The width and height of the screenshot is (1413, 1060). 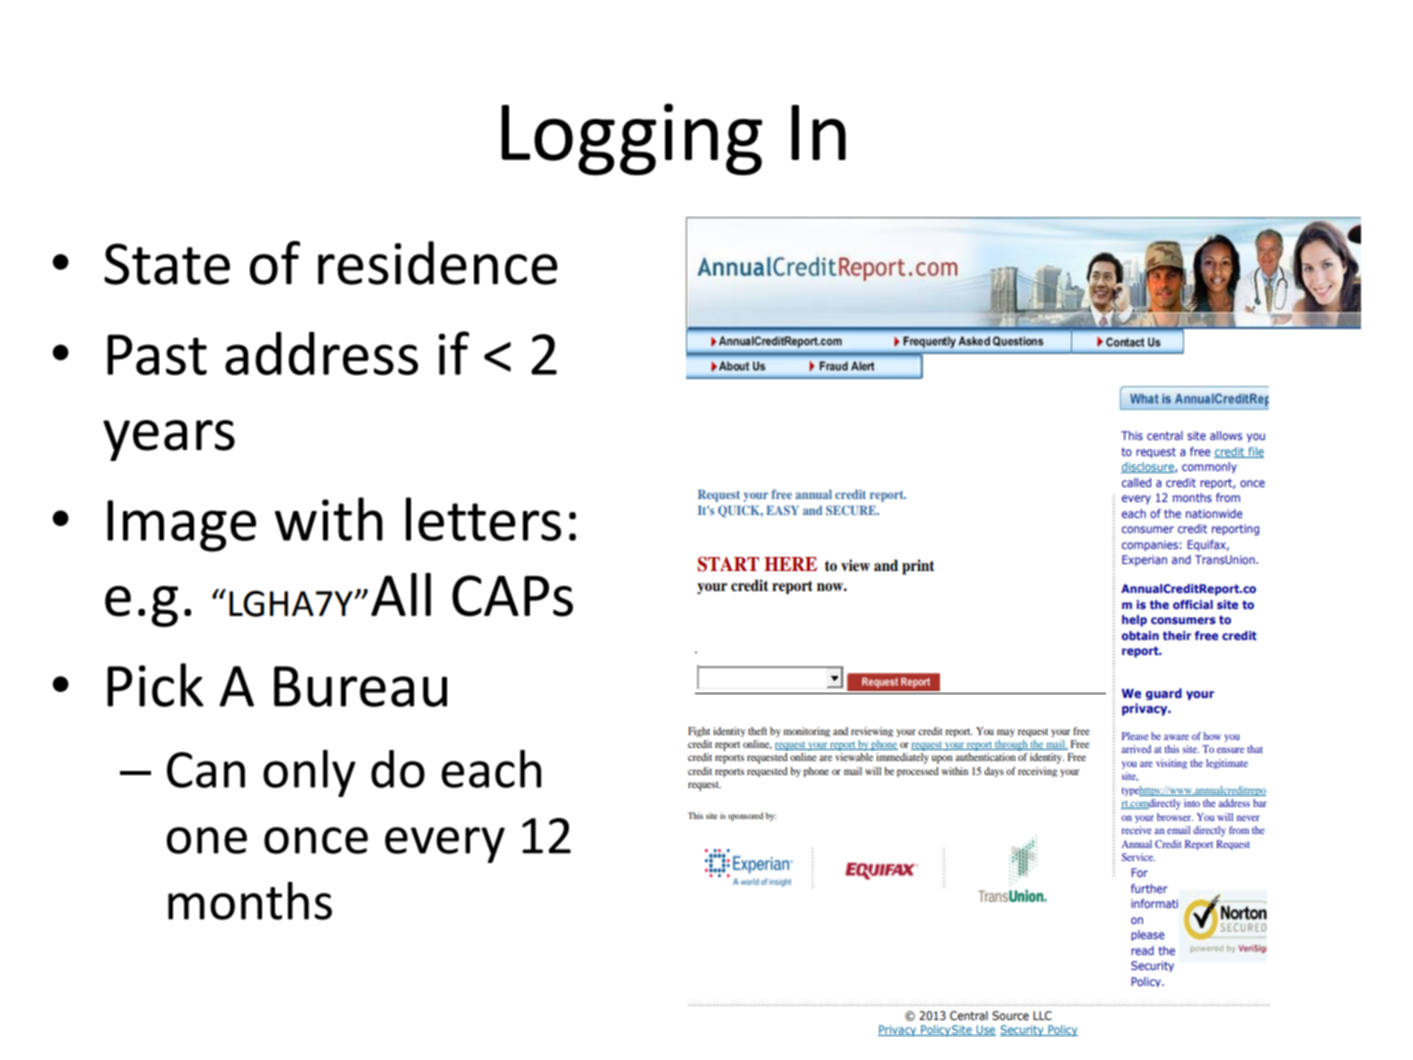 What do you see at coordinates (699, 732) in the screenshot?
I see `Fight` at bounding box center [699, 732].
